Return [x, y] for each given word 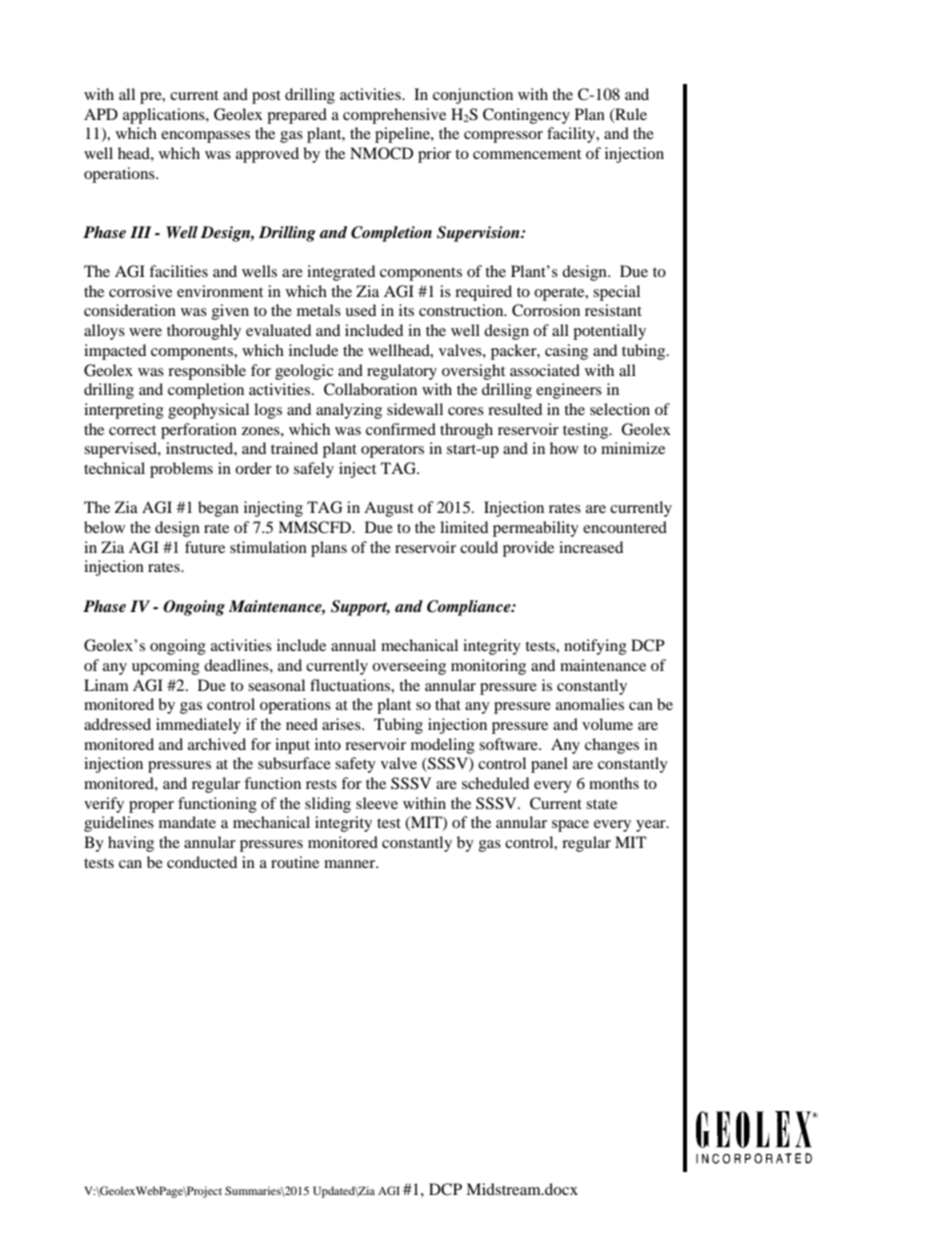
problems [181, 470]
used [360, 310]
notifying [595, 647]
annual [353, 645]
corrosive [140, 291]
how [564, 448]
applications [165, 116]
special [616, 293]
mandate [187, 822]
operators [392, 451]
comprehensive [394, 116]
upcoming [166, 667]
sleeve [377, 803]
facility [572, 135]
